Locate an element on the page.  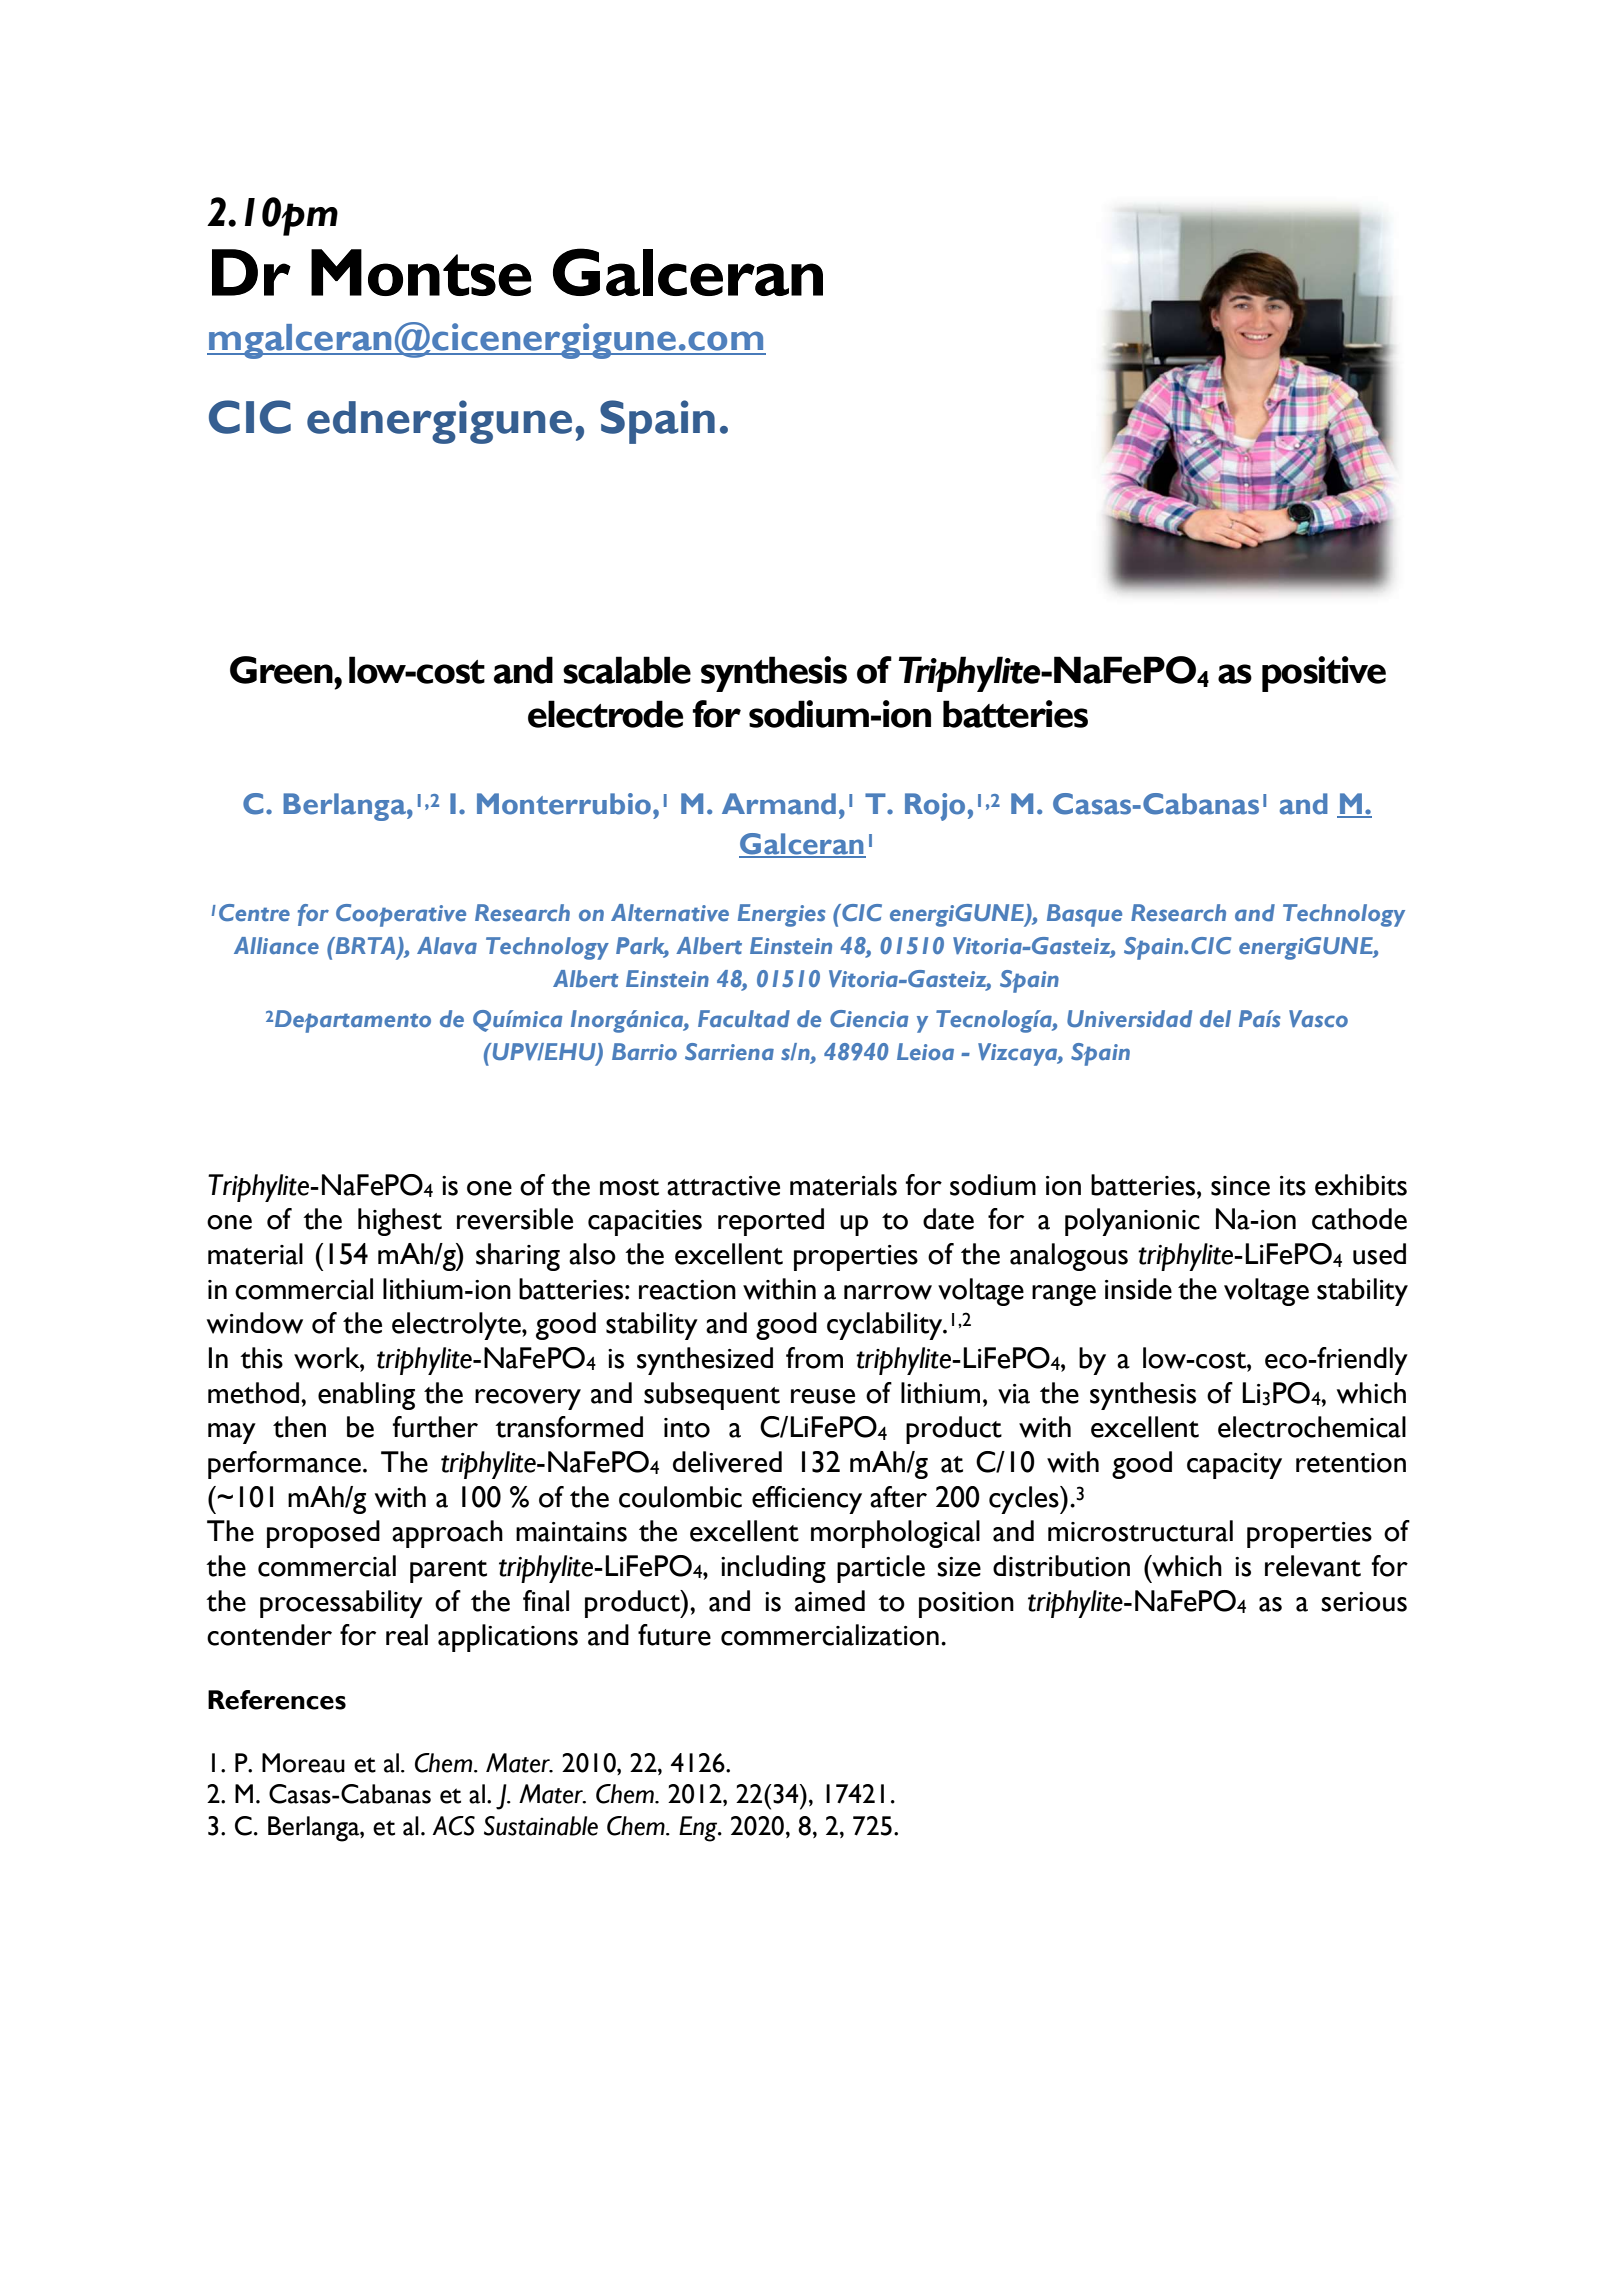
positive is located at coordinates (1324, 674).
